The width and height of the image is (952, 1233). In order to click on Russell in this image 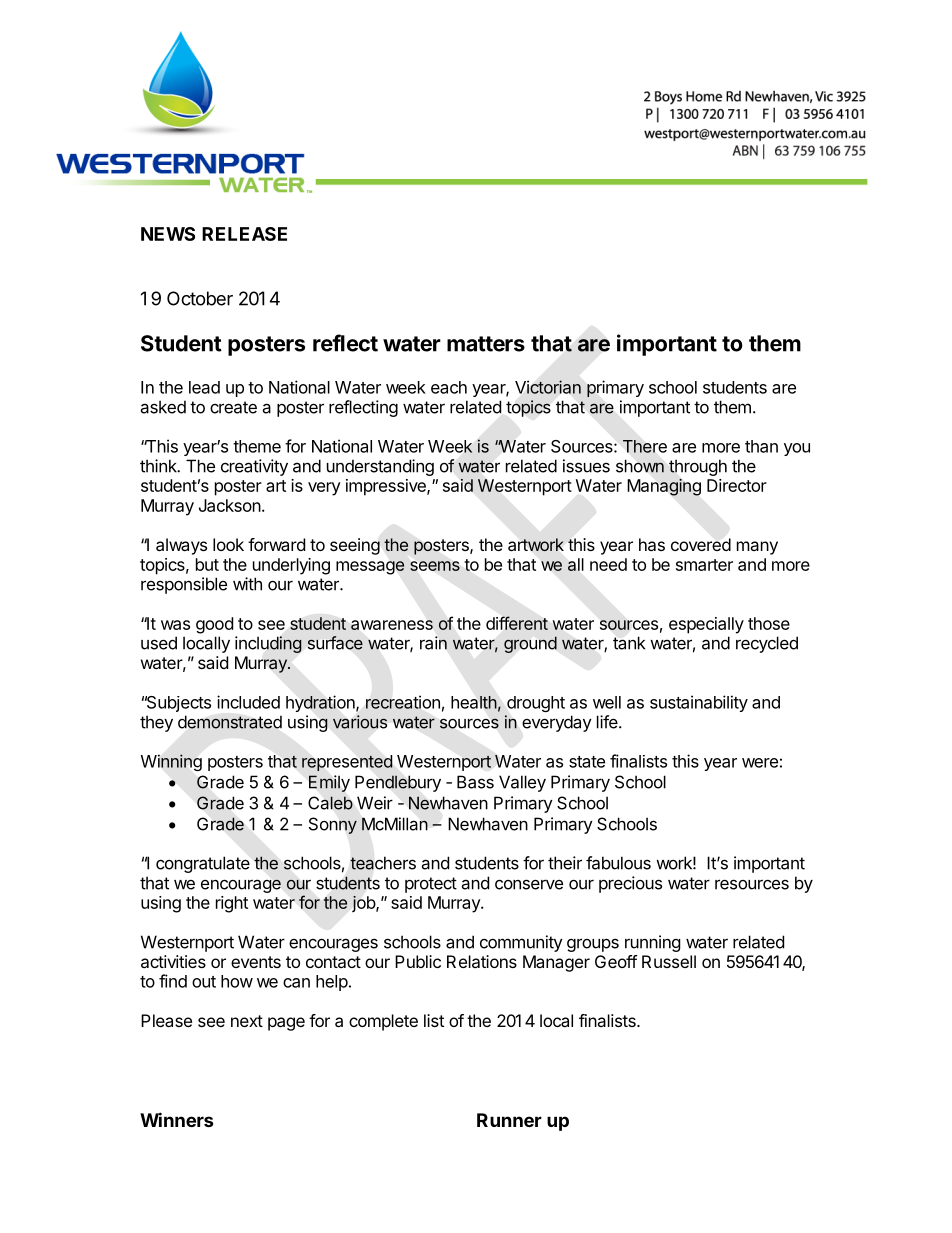, I will do `click(669, 961)`.
